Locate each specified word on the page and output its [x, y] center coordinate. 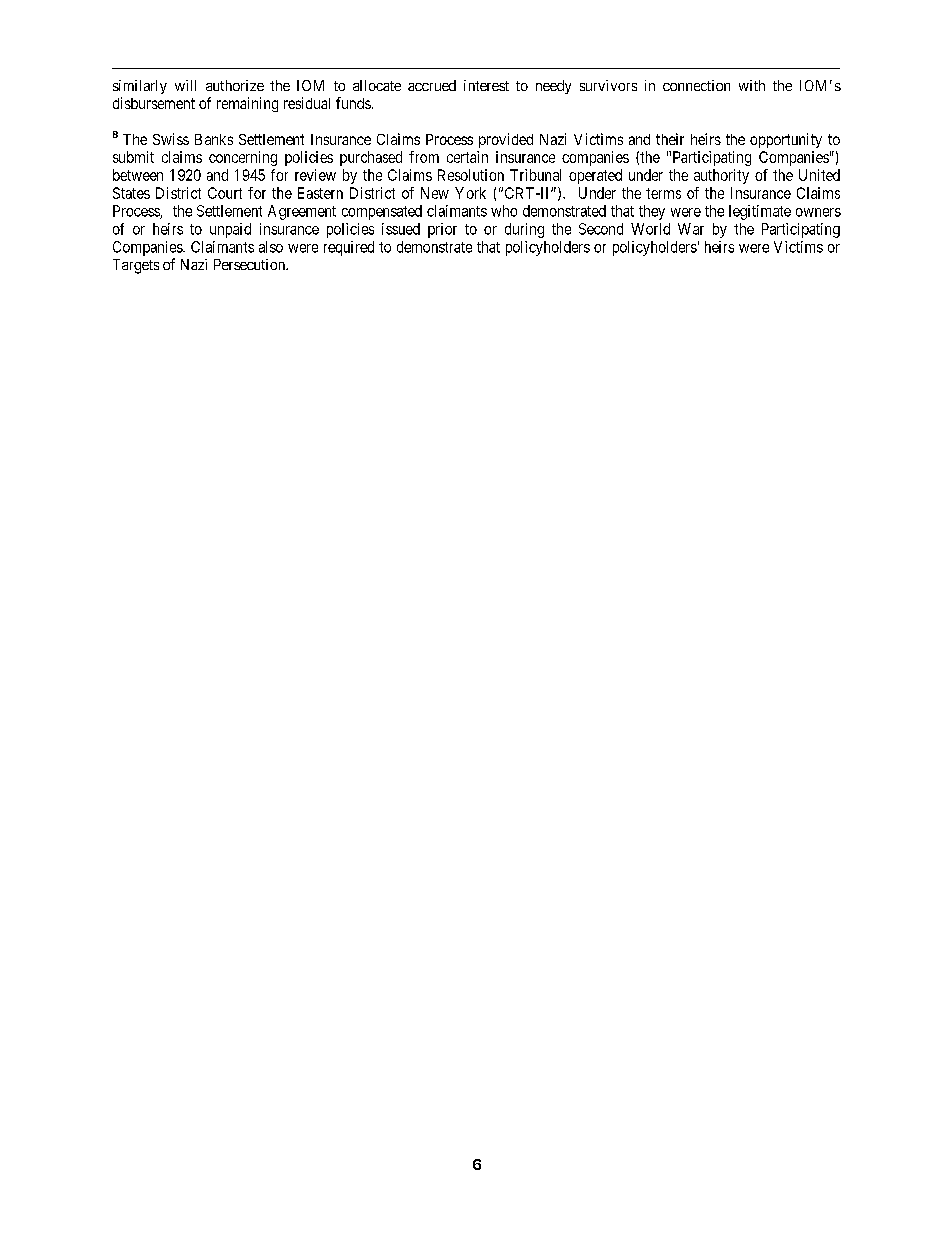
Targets [136, 266]
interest [486, 85]
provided [506, 140]
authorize [235, 85]
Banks [214, 139]
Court [225, 193]
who [504, 211]
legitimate [760, 212]
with [752, 85]
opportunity [786, 140]
